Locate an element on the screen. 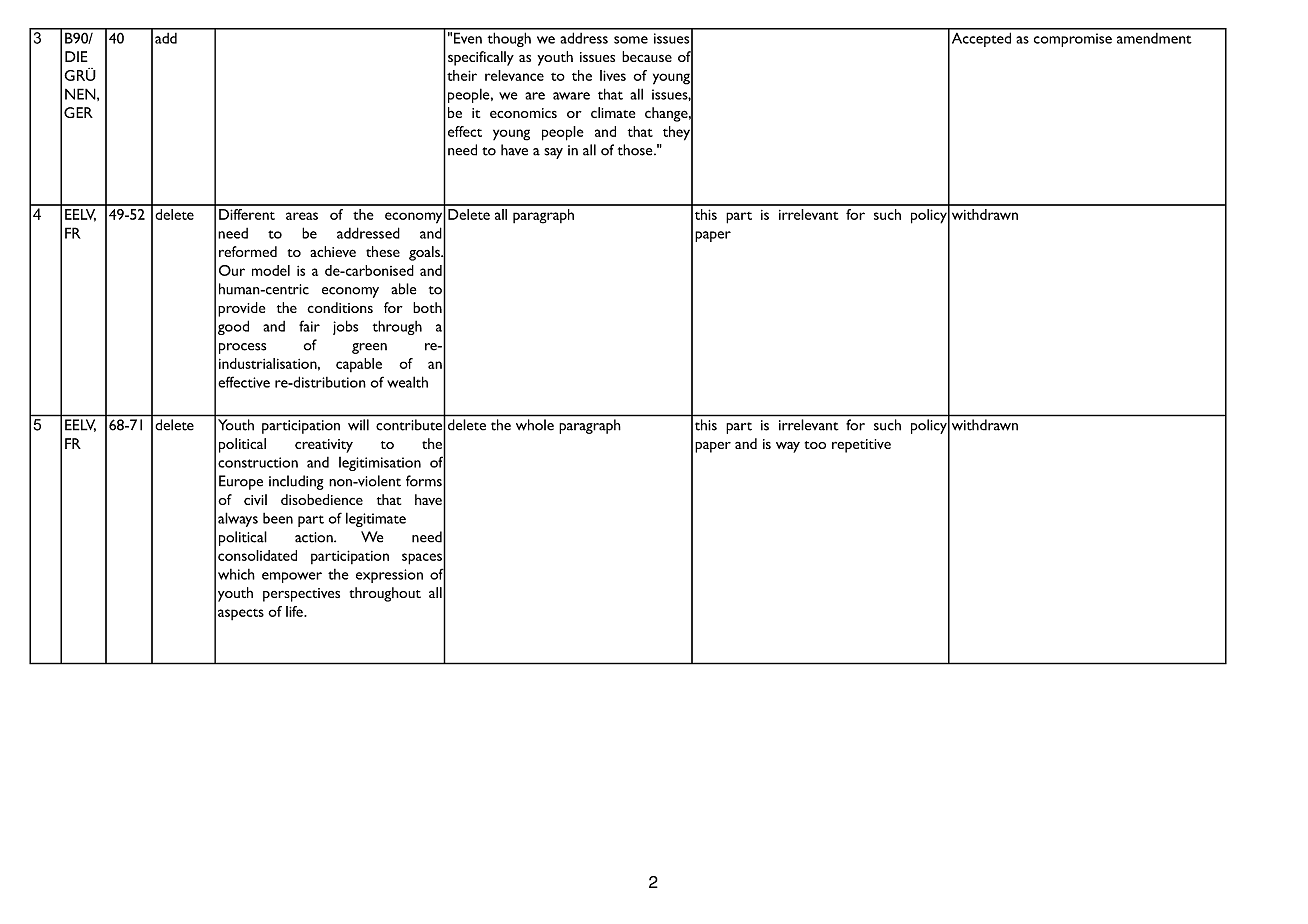 Image resolution: width=1308 pixels, height=924 pixels. compromise is located at coordinates (1073, 40).
